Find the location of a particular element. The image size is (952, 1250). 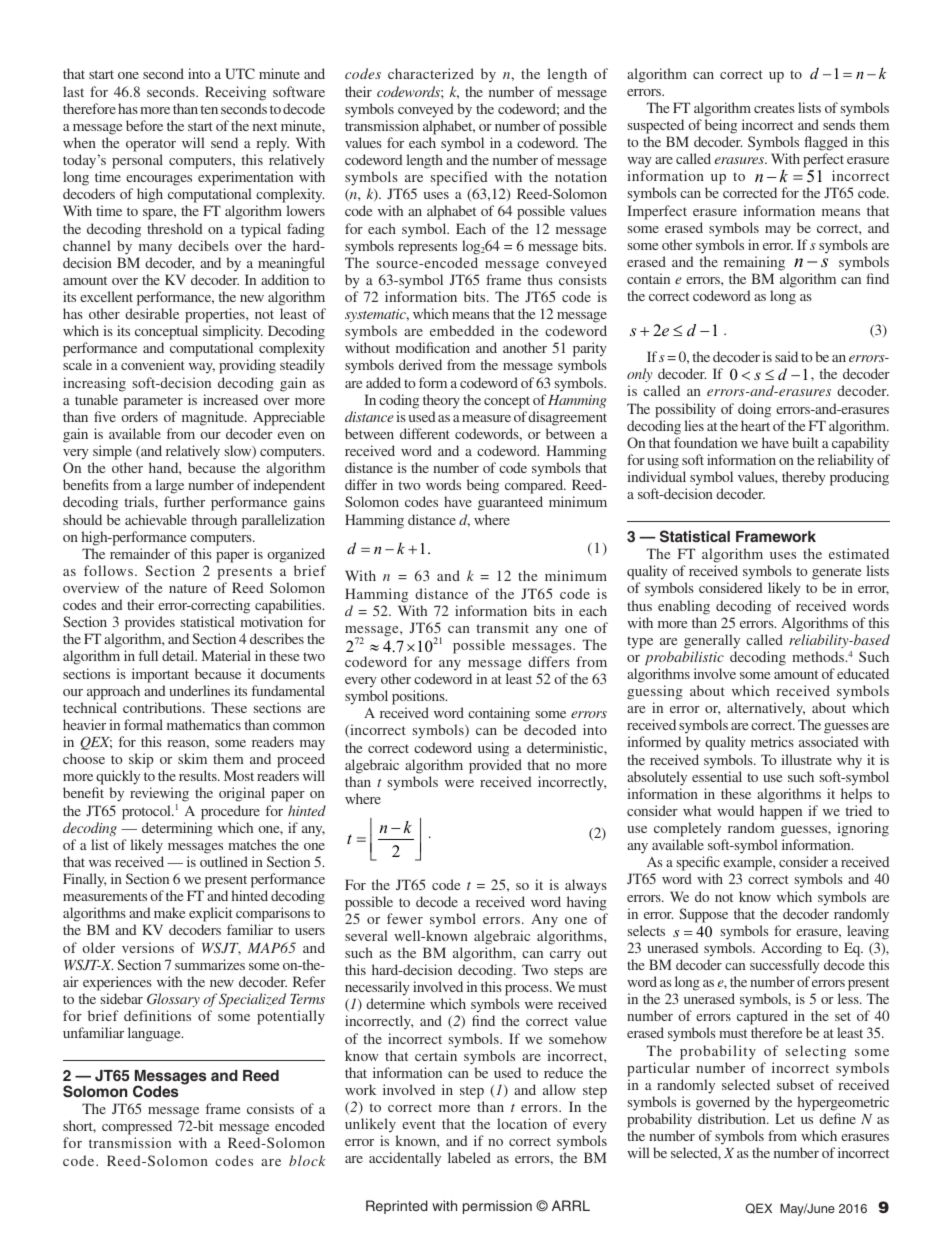

before is located at coordinates (144, 125).
